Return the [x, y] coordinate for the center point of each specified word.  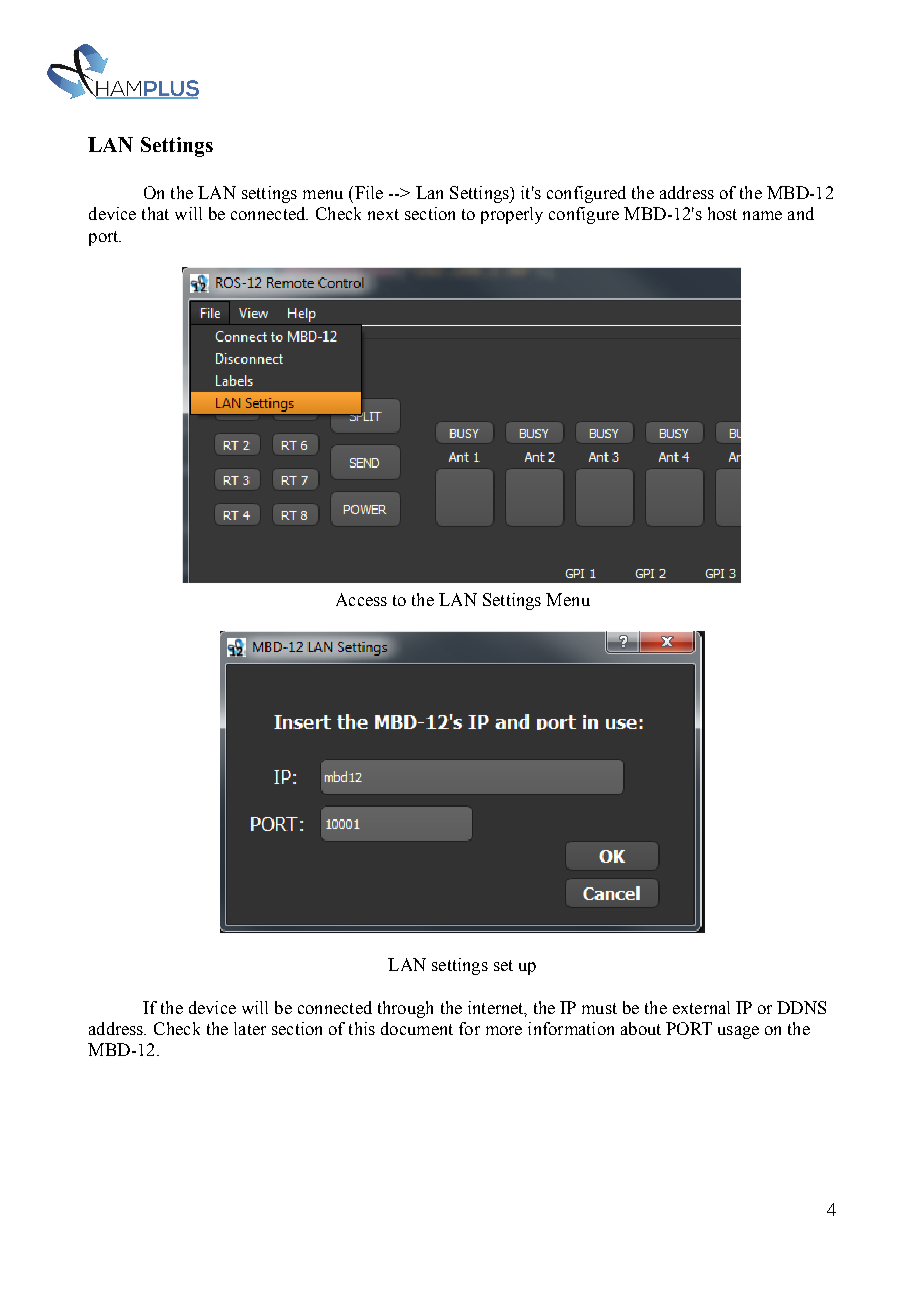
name [762, 215]
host [722, 213]
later [250, 1028]
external [701, 1007]
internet [497, 1008]
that [155, 213]
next [383, 214]
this [362, 1028]
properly [512, 215]
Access [361, 599]
